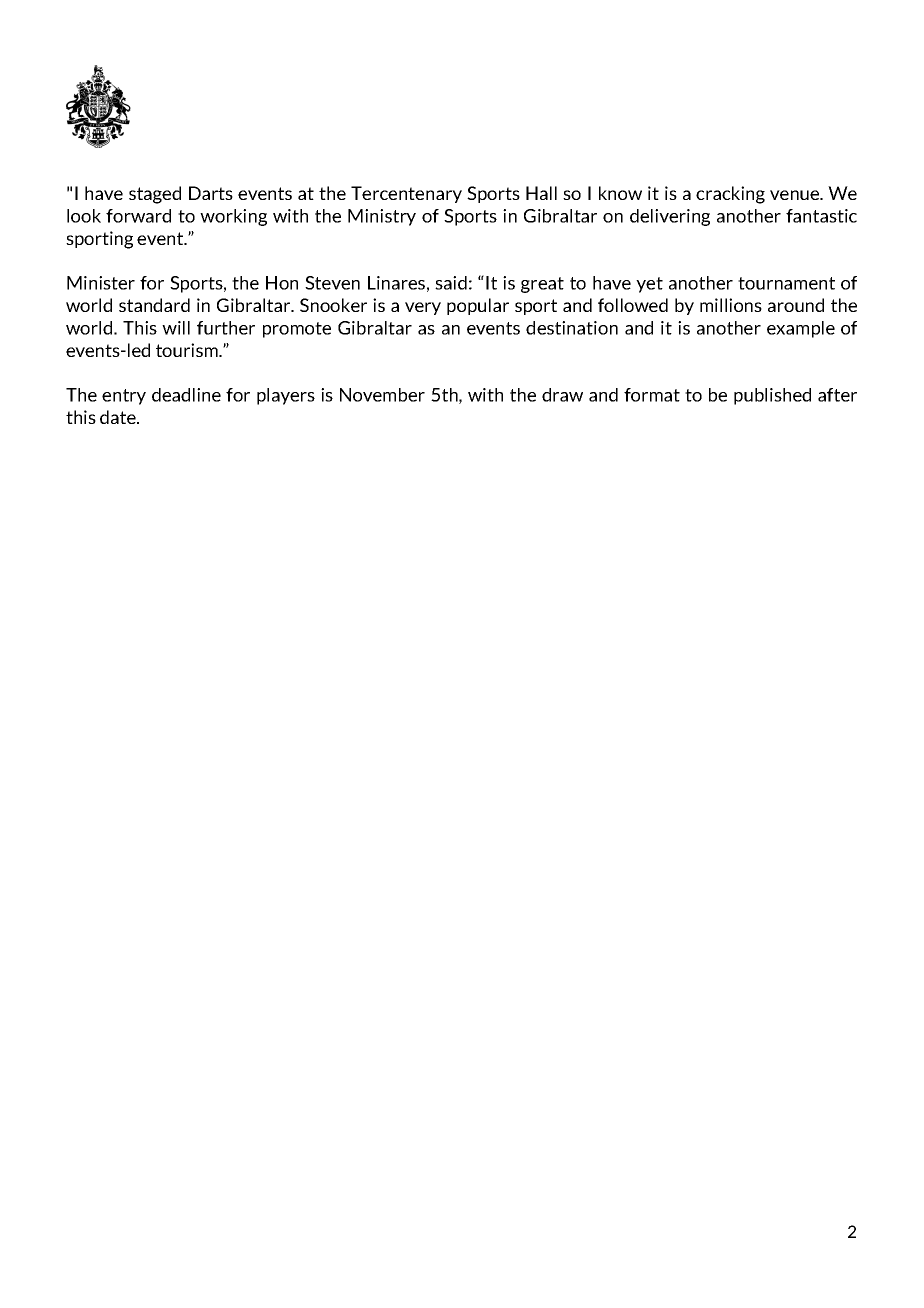 The height and width of the page is (1308, 924). Describe the element at coordinates (786, 283) in the page. I see `tournament` at that location.
